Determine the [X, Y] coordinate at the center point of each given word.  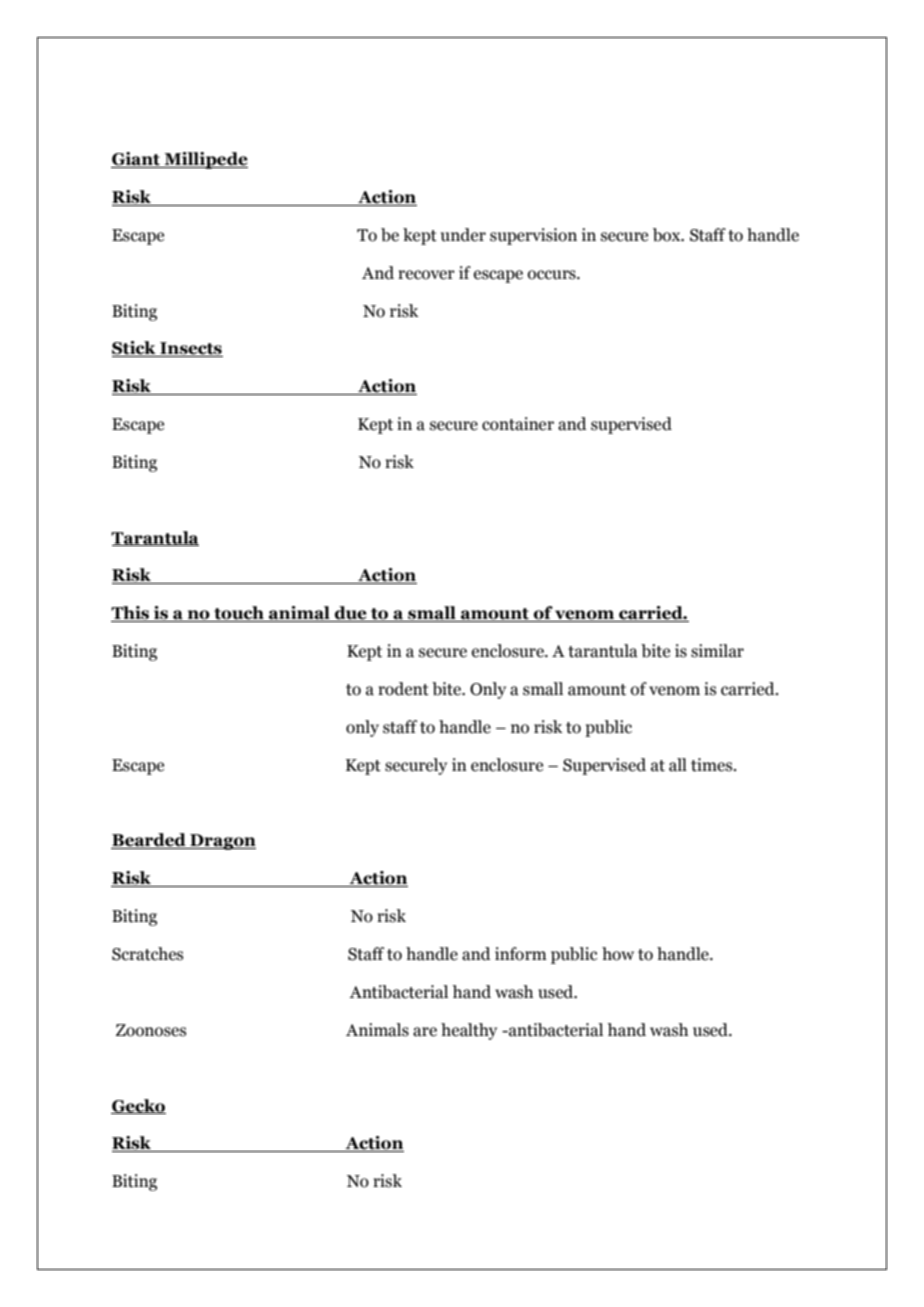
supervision [533, 236]
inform [521, 954]
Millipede [205, 160]
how [618, 954]
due [351, 614]
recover [426, 275]
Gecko [138, 1106]
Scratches [147, 954]
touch [239, 614]
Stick [135, 349]
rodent [403, 689]
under [463, 235]
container [518, 424]
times [713, 765]
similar [717, 651]
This [131, 614]
